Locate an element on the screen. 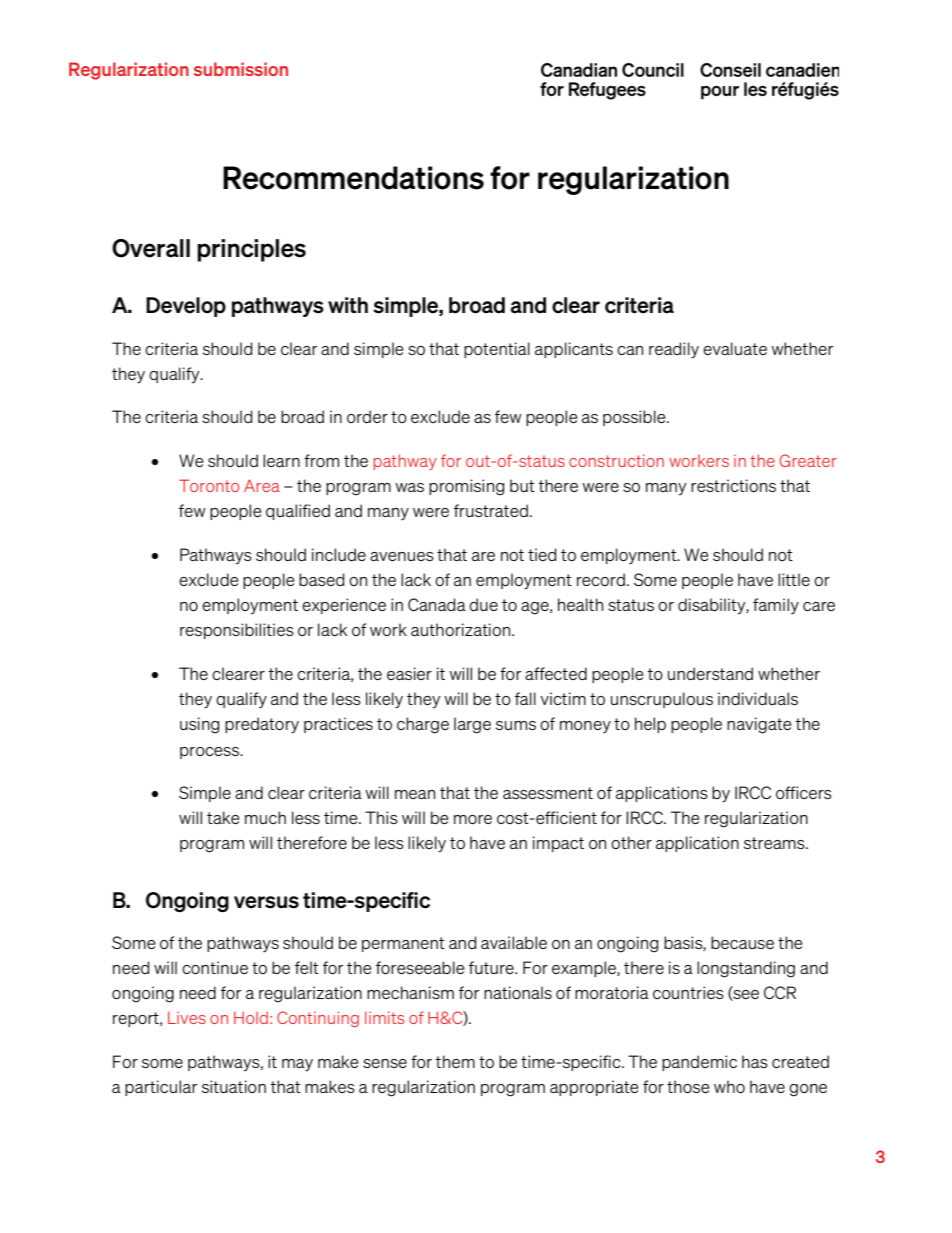 The height and width of the screenshot is (1233, 952). responsibilities is located at coordinates (237, 631).
